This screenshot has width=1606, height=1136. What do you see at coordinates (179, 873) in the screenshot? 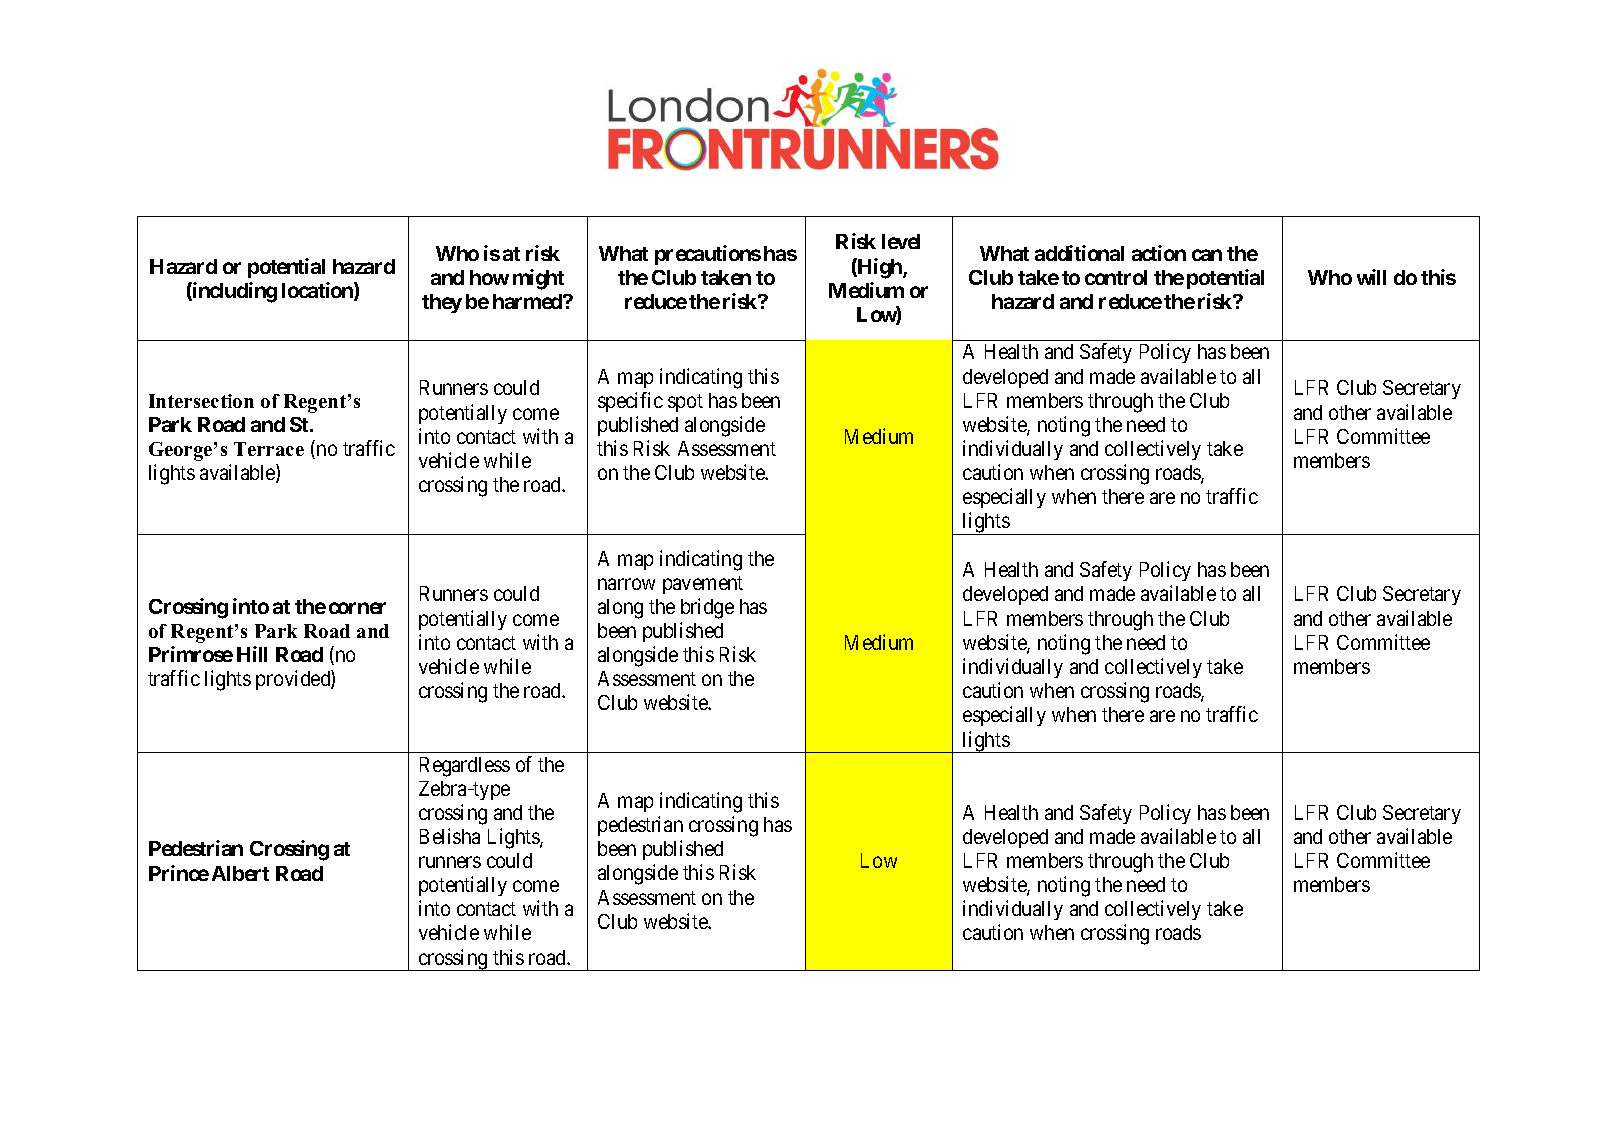
I see `Prince` at bounding box center [179, 873].
